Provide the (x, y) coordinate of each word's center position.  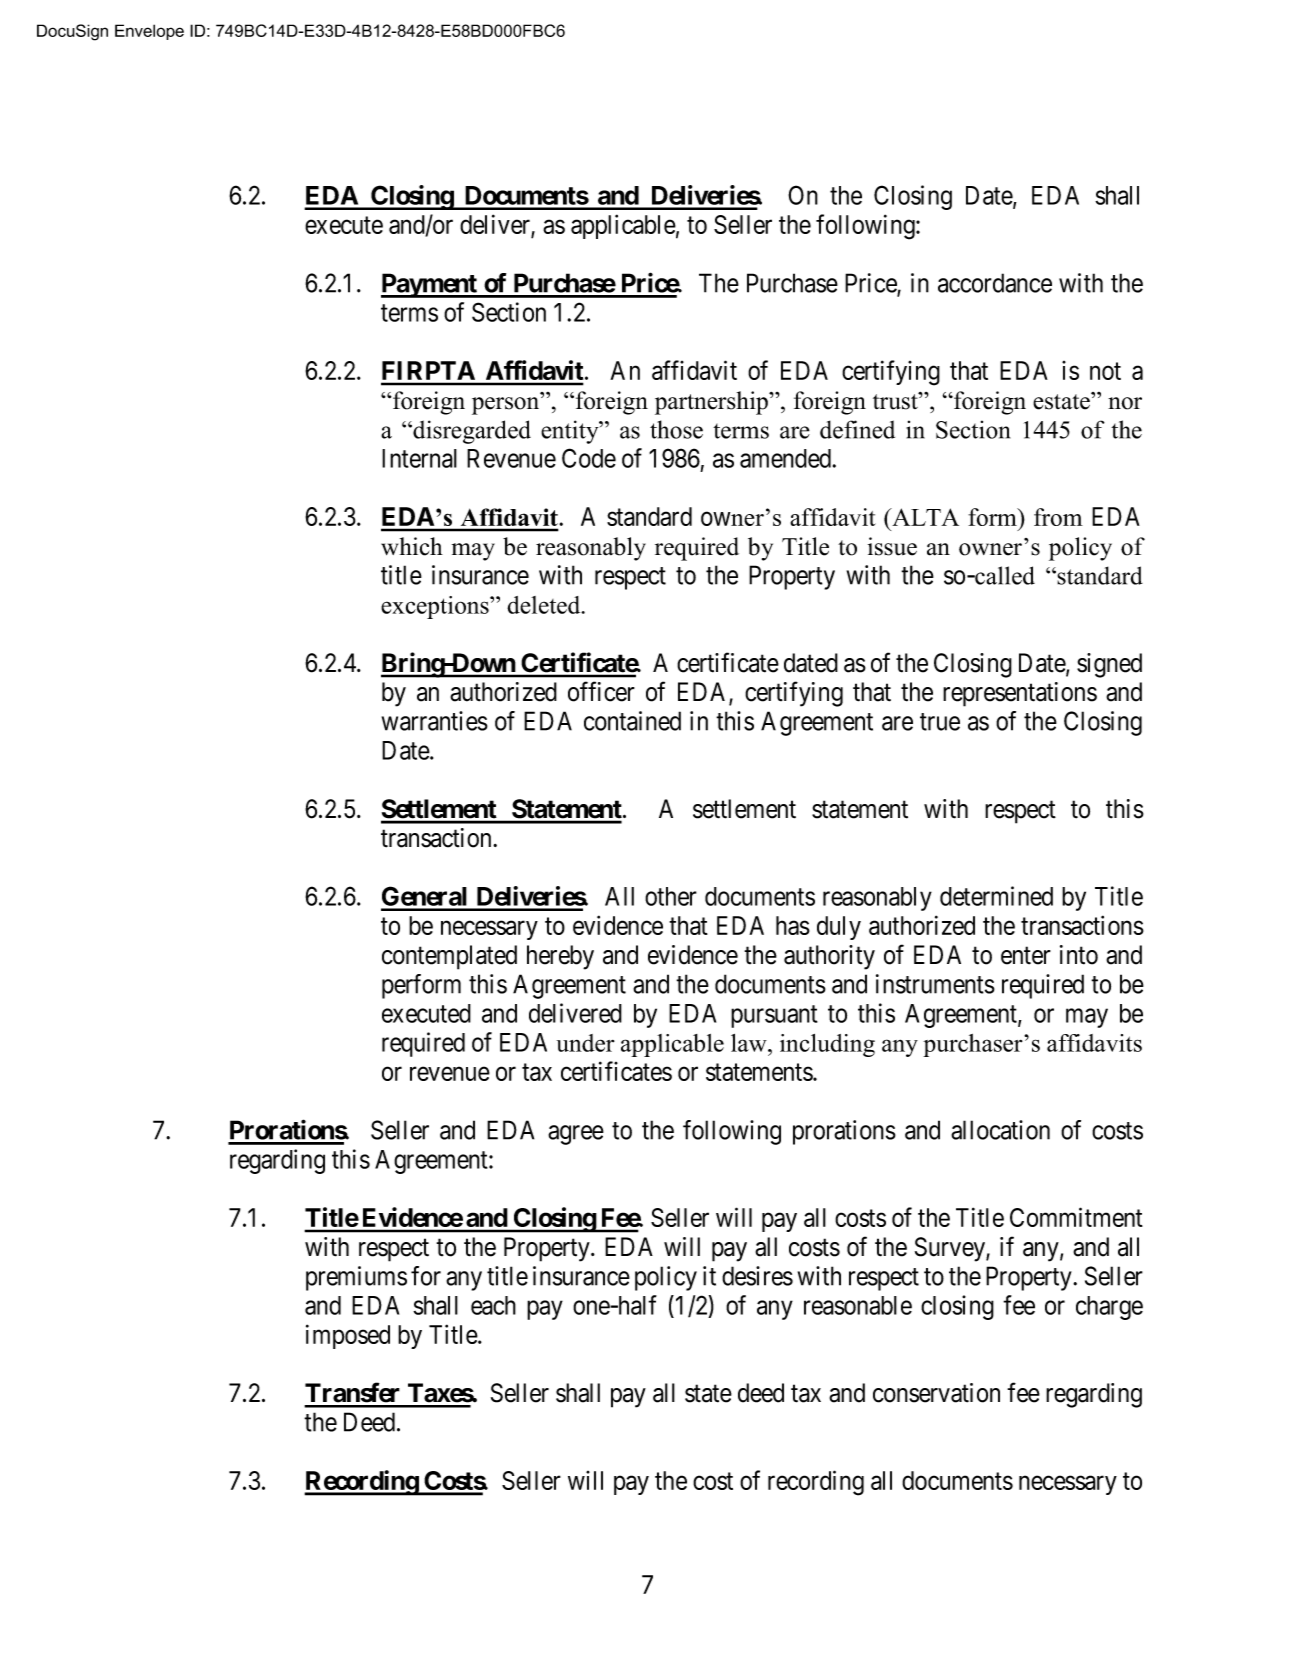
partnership (712, 403)
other (671, 896)
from (1058, 517)
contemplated (449, 957)
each (493, 1305)
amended (785, 458)
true (940, 722)
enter (1026, 956)
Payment (430, 285)
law (750, 1043)
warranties (435, 721)
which (412, 546)
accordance (995, 283)
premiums (356, 1278)
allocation (1000, 1130)
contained (632, 721)
